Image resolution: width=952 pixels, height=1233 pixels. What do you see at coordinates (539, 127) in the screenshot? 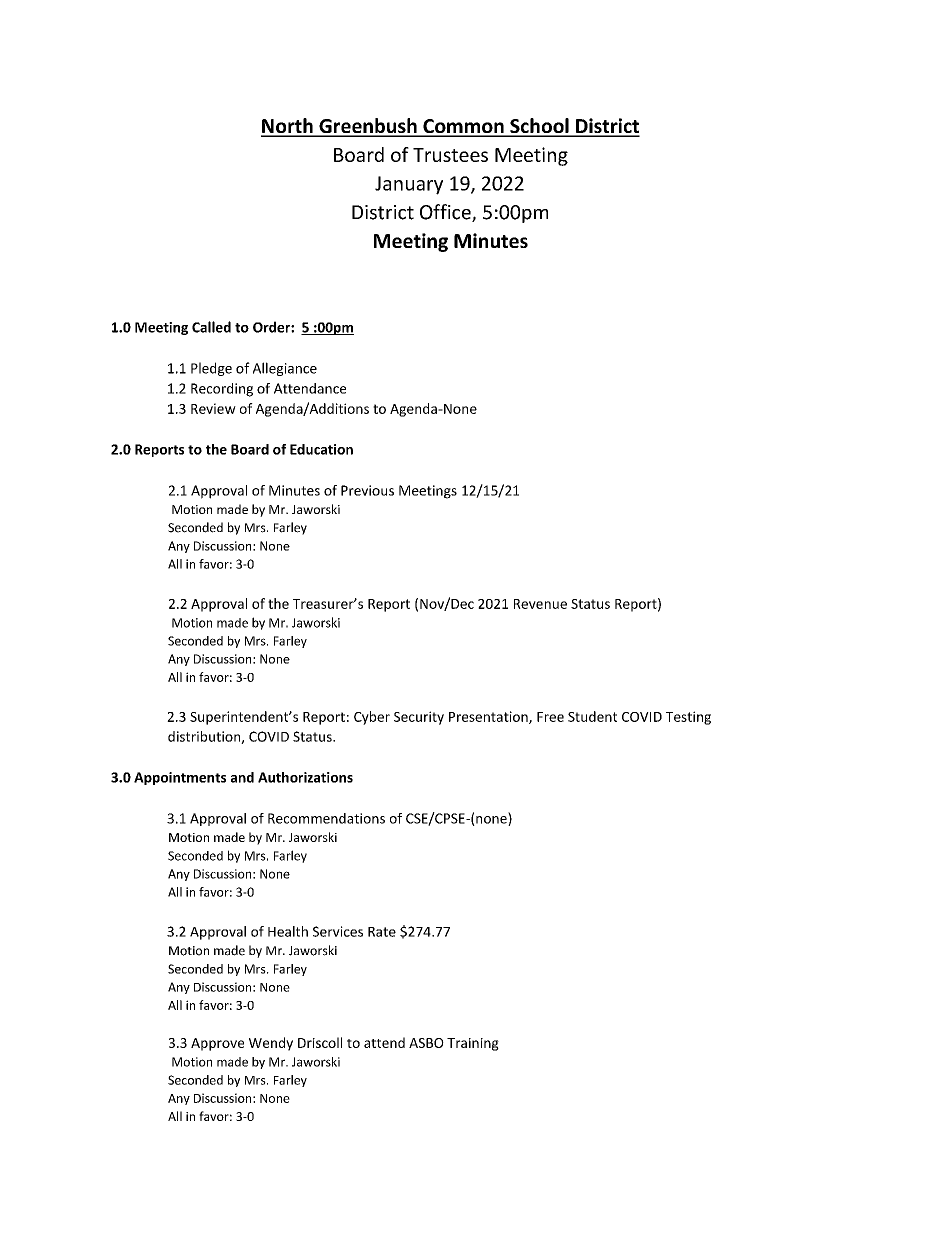
I see `School` at bounding box center [539, 127].
